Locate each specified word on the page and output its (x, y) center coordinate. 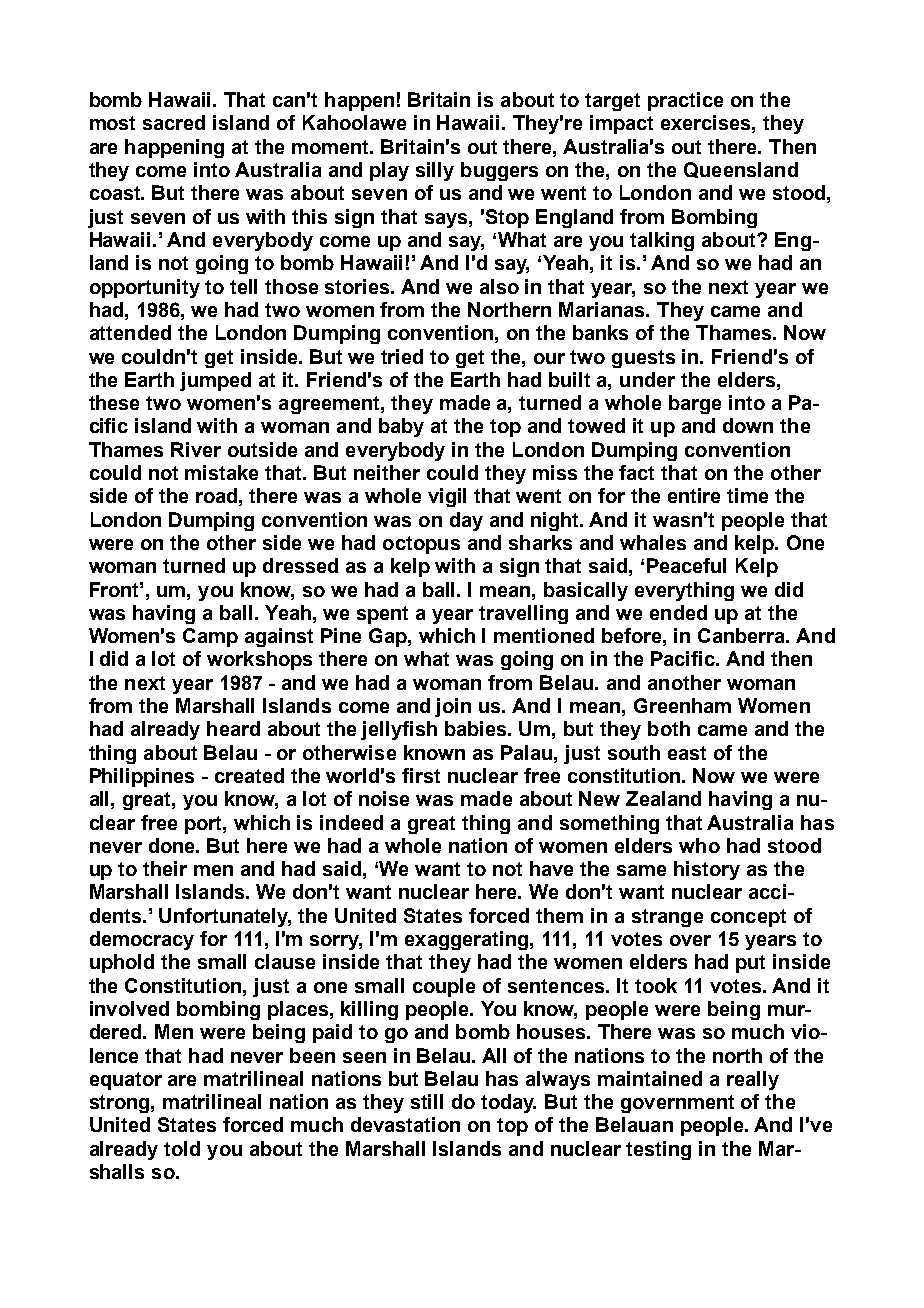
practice (685, 101)
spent (382, 615)
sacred (174, 122)
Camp (210, 637)
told (182, 1148)
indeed (351, 822)
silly (435, 171)
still (427, 1101)
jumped (215, 381)
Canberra (743, 635)
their (165, 868)
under (647, 379)
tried (402, 356)
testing (658, 1150)
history (707, 870)
